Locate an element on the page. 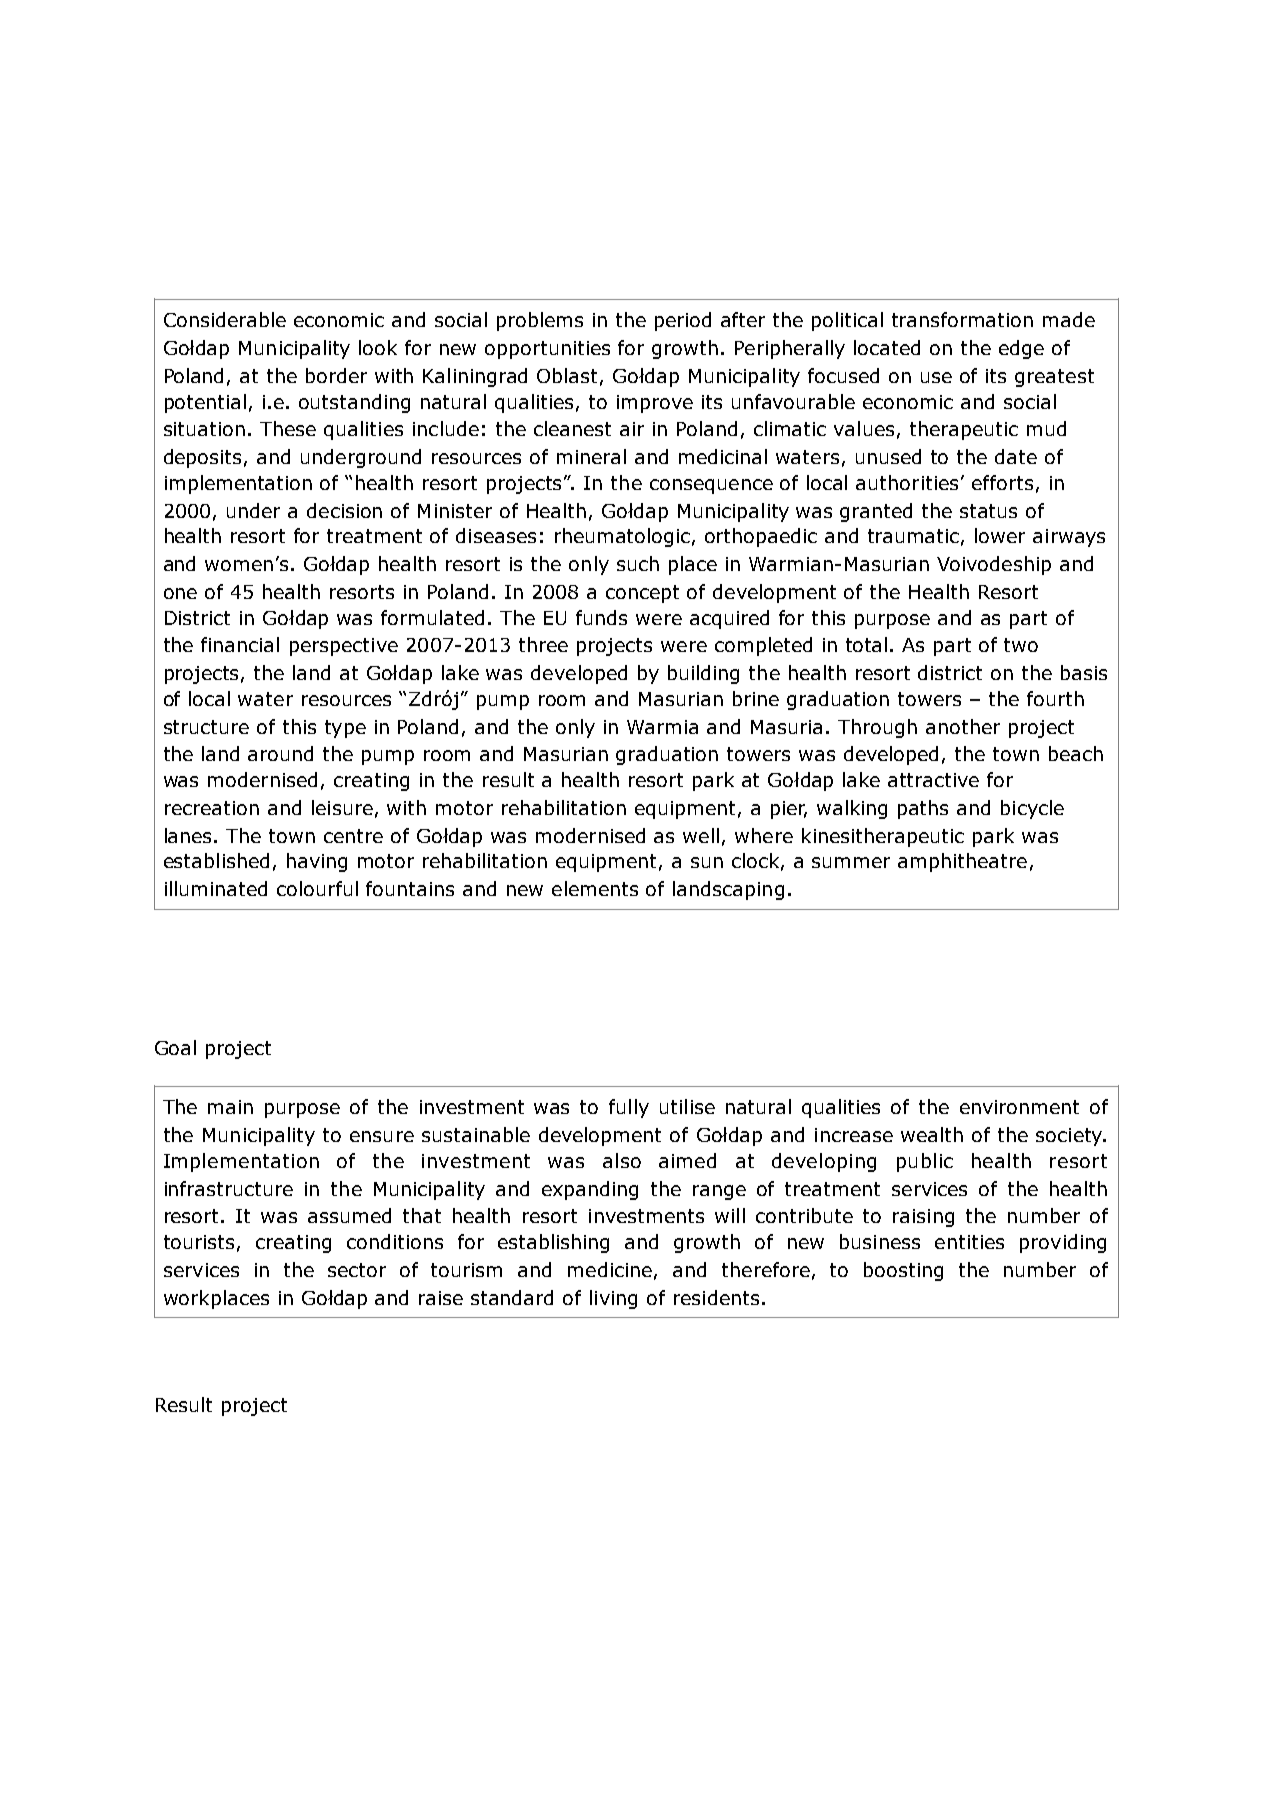 The width and height of the document is (1273, 1801). border is located at coordinates (336, 375).
